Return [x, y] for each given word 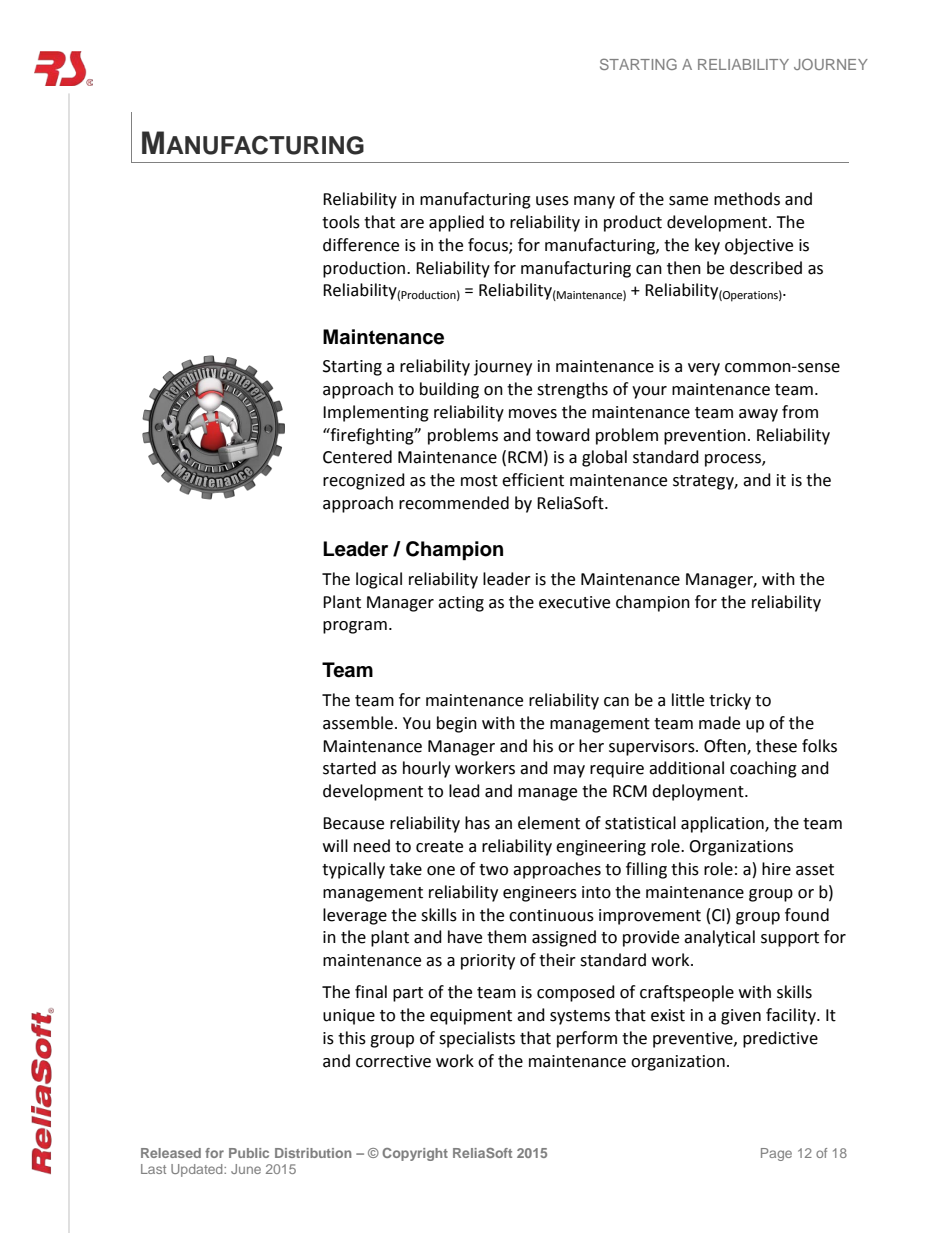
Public [249, 1153]
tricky [730, 701]
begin [457, 724]
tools [341, 222]
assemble [358, 723]
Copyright [415, 1154]
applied [456, 223]
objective [759, 246]
